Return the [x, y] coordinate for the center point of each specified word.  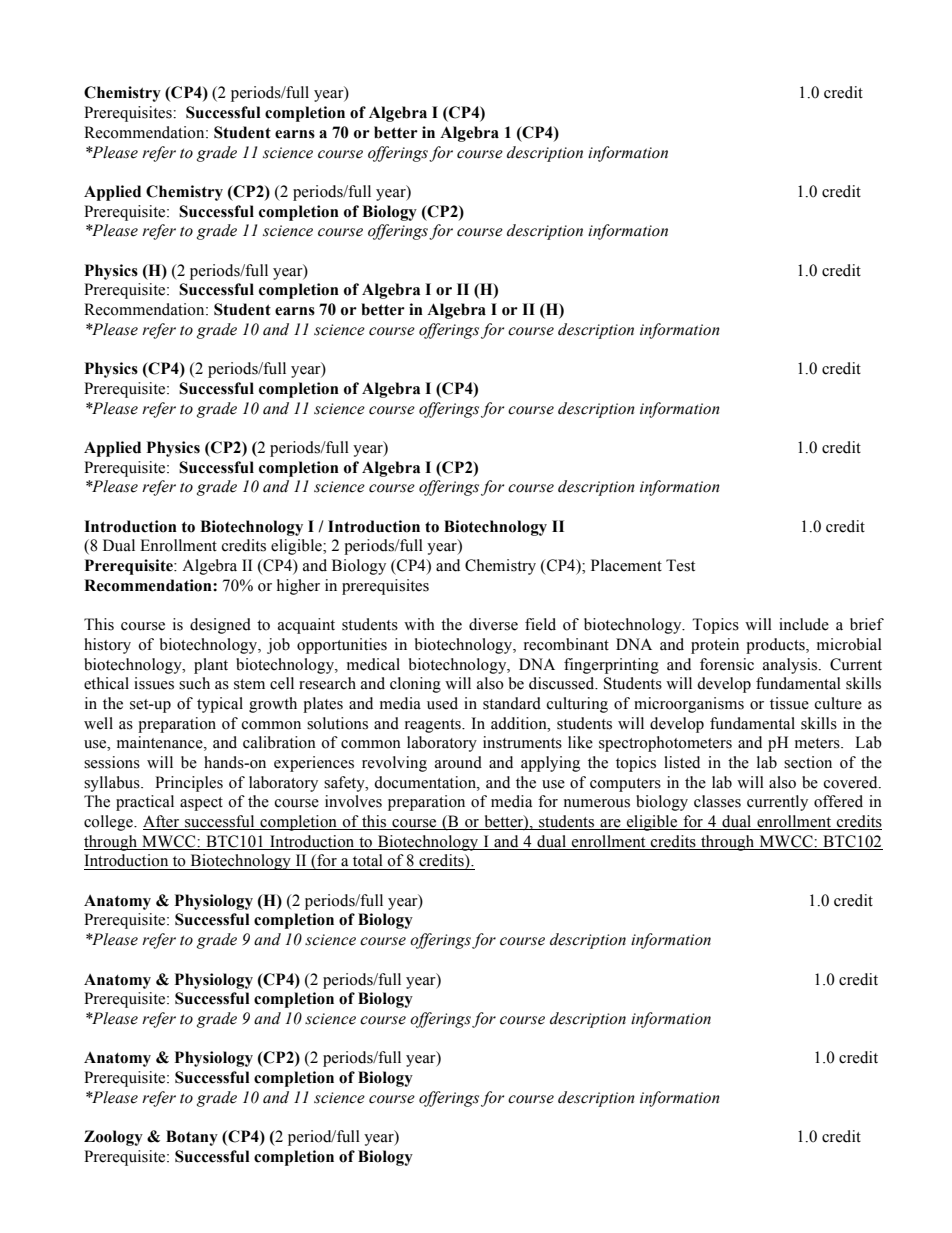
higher [298, 587]
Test [680, 565]
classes [717, 801]
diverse [493, 624]
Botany [192, 1138]
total [368, 860]
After [162, 822]
